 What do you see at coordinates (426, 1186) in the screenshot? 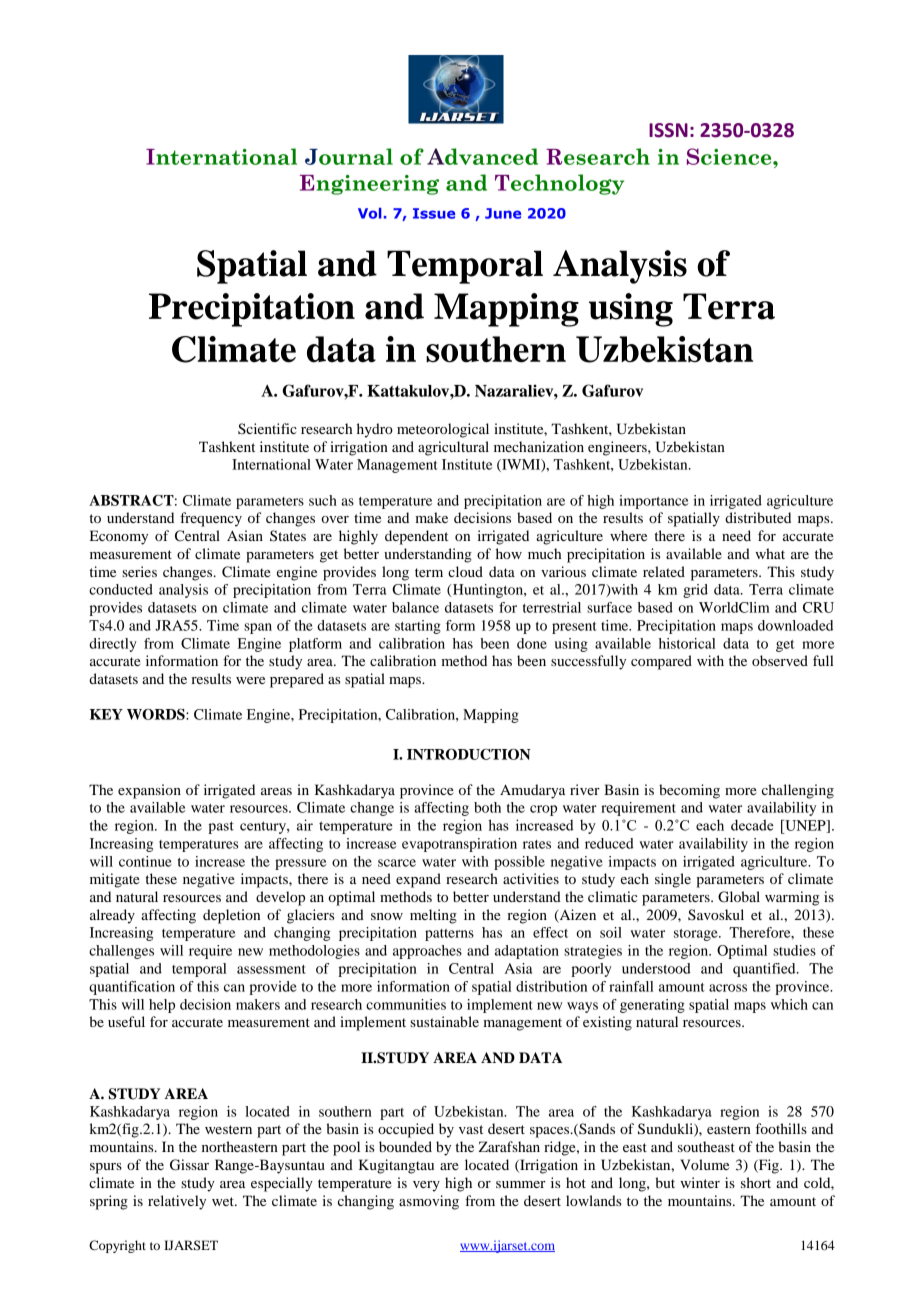
I see `very` at bounding box center [426, 1186].
